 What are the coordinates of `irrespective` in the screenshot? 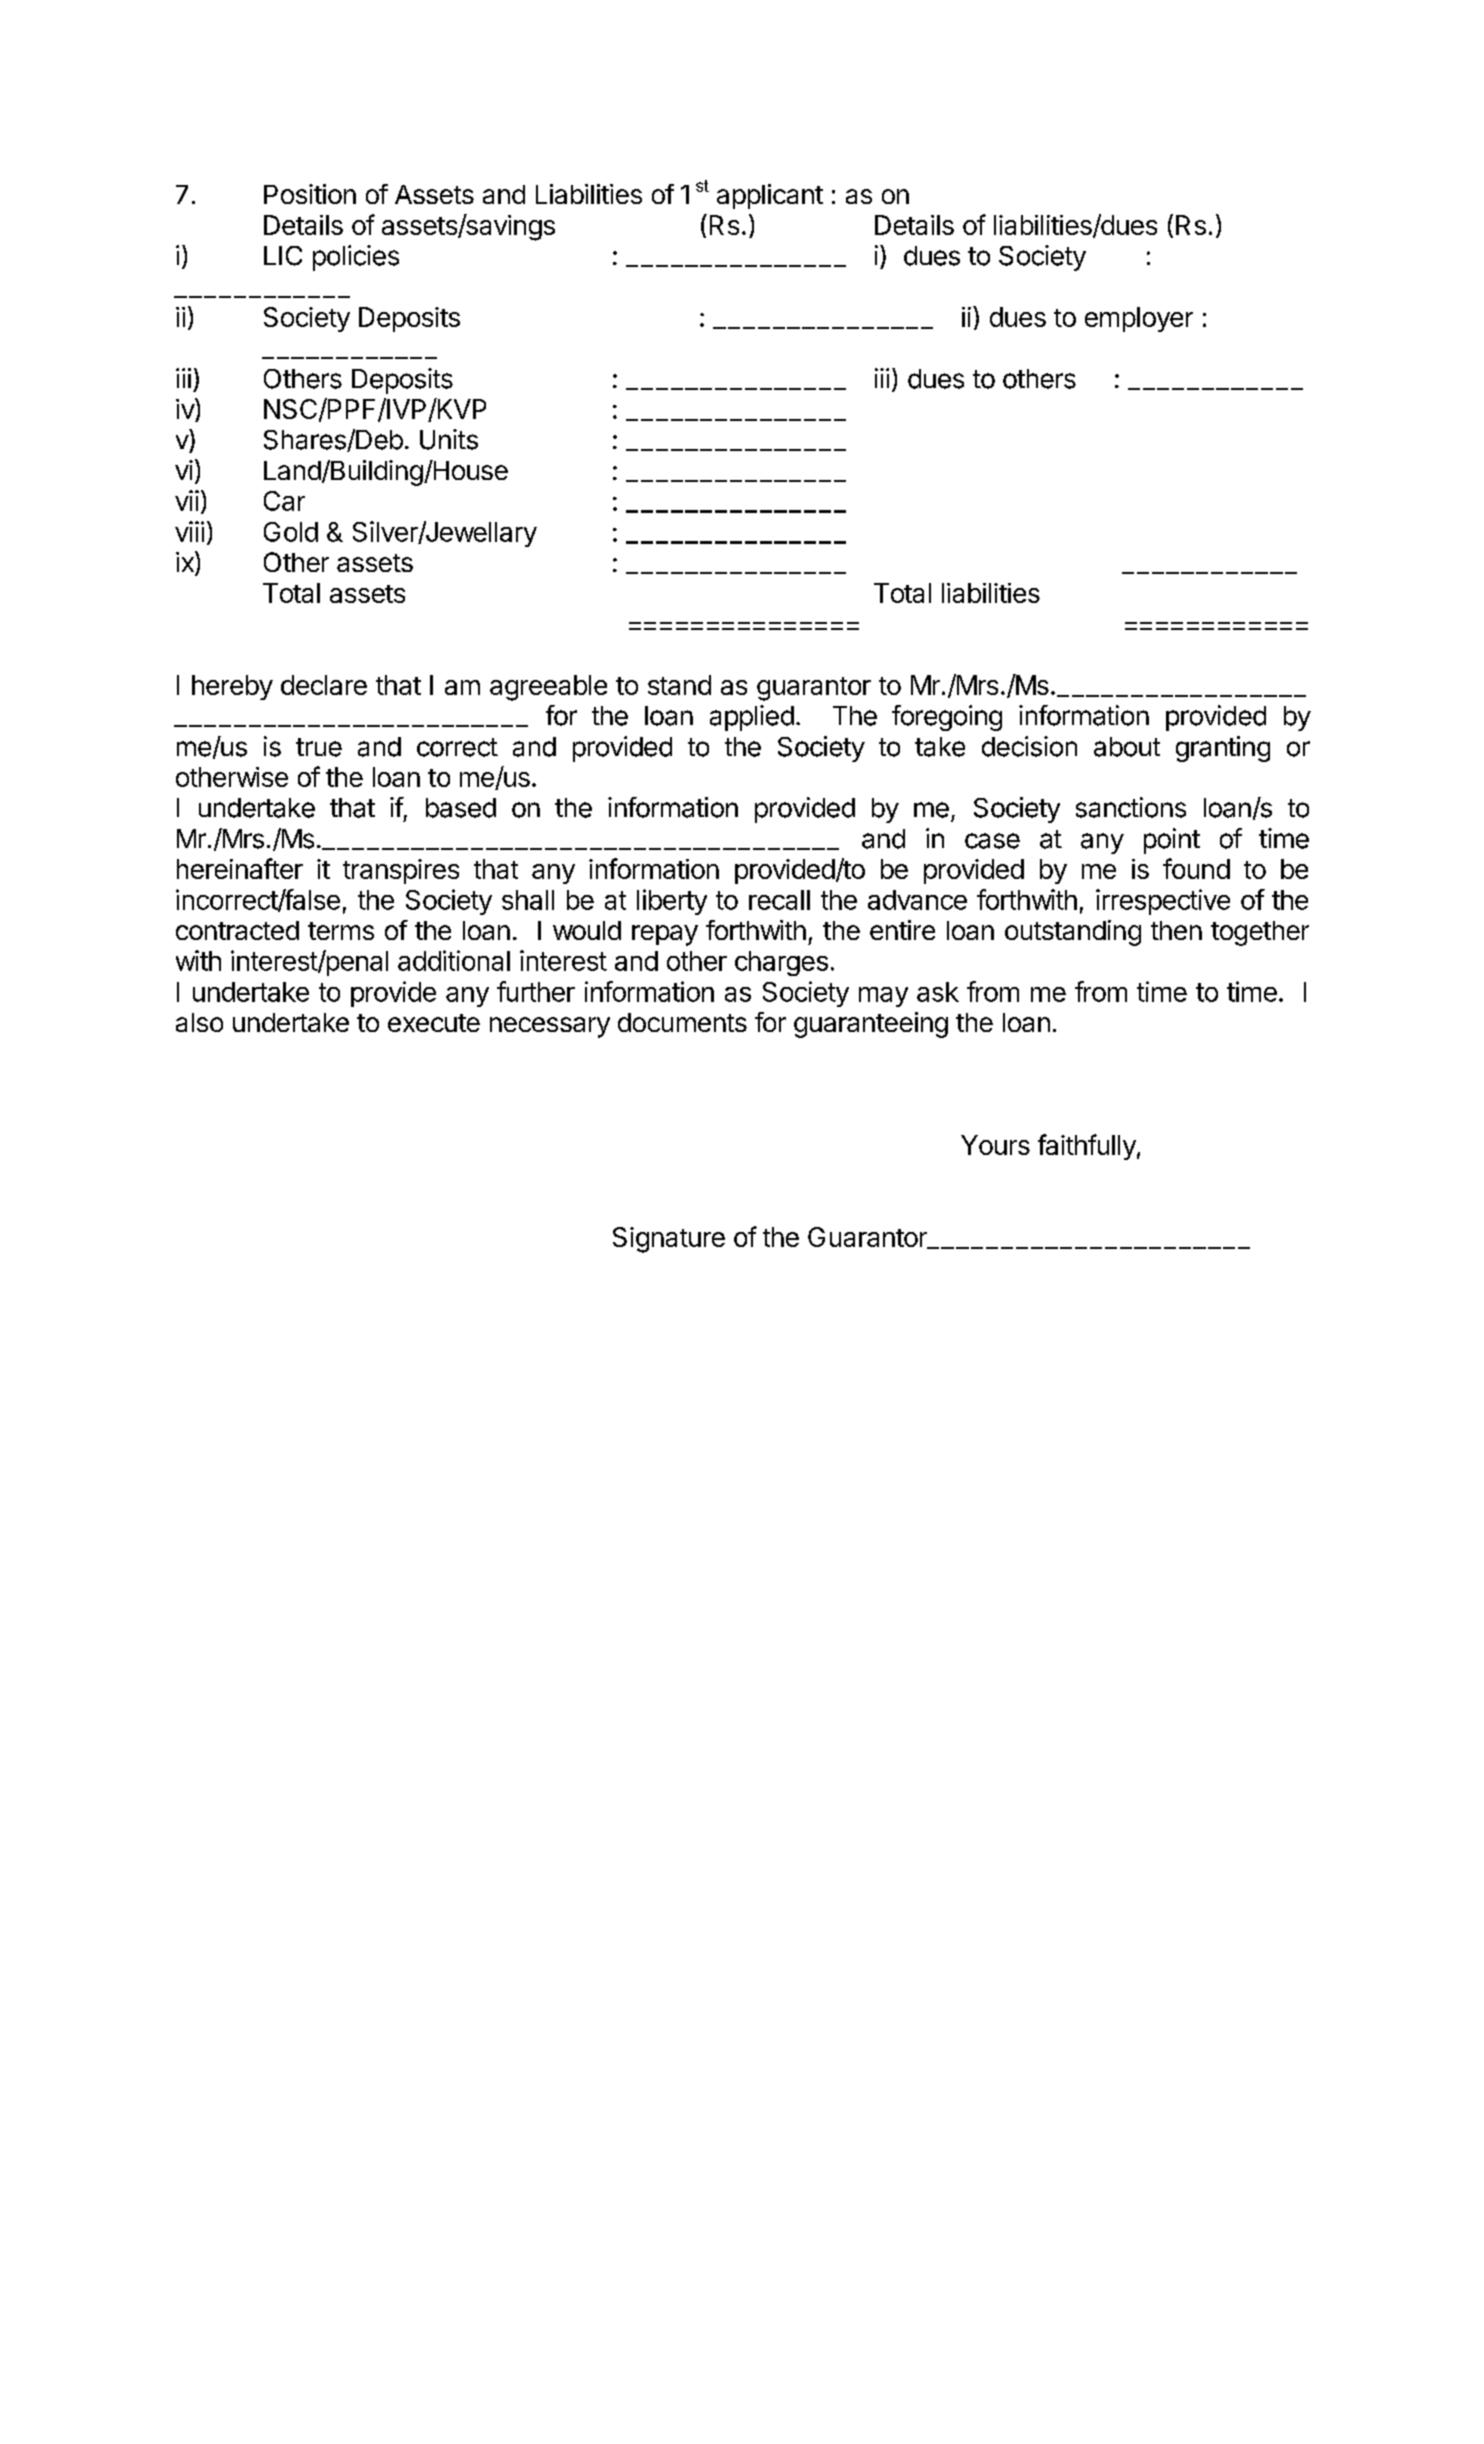 It's located at (1163, 902).
